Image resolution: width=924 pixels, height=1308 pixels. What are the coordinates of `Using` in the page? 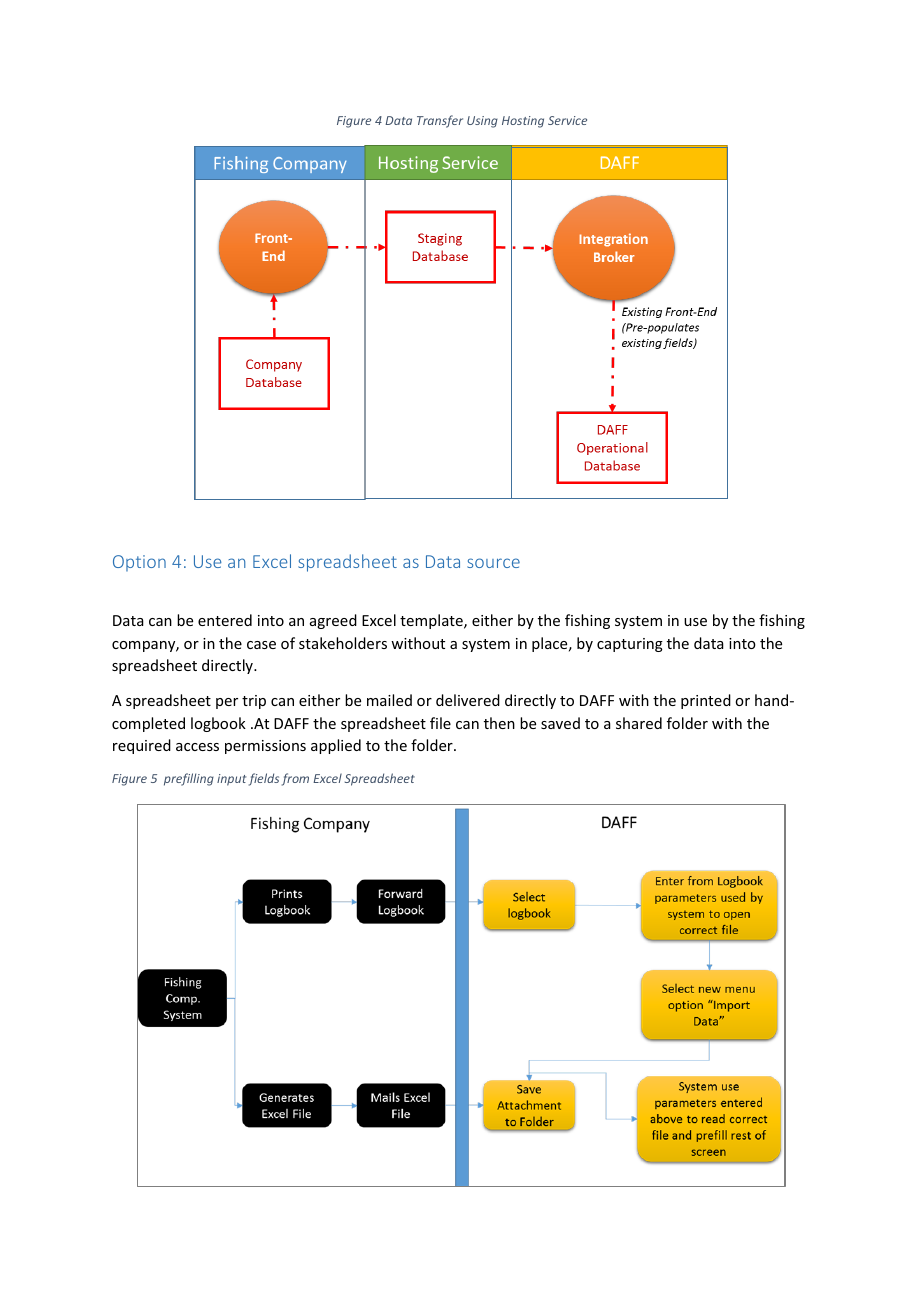 It's located at (482, 122).
